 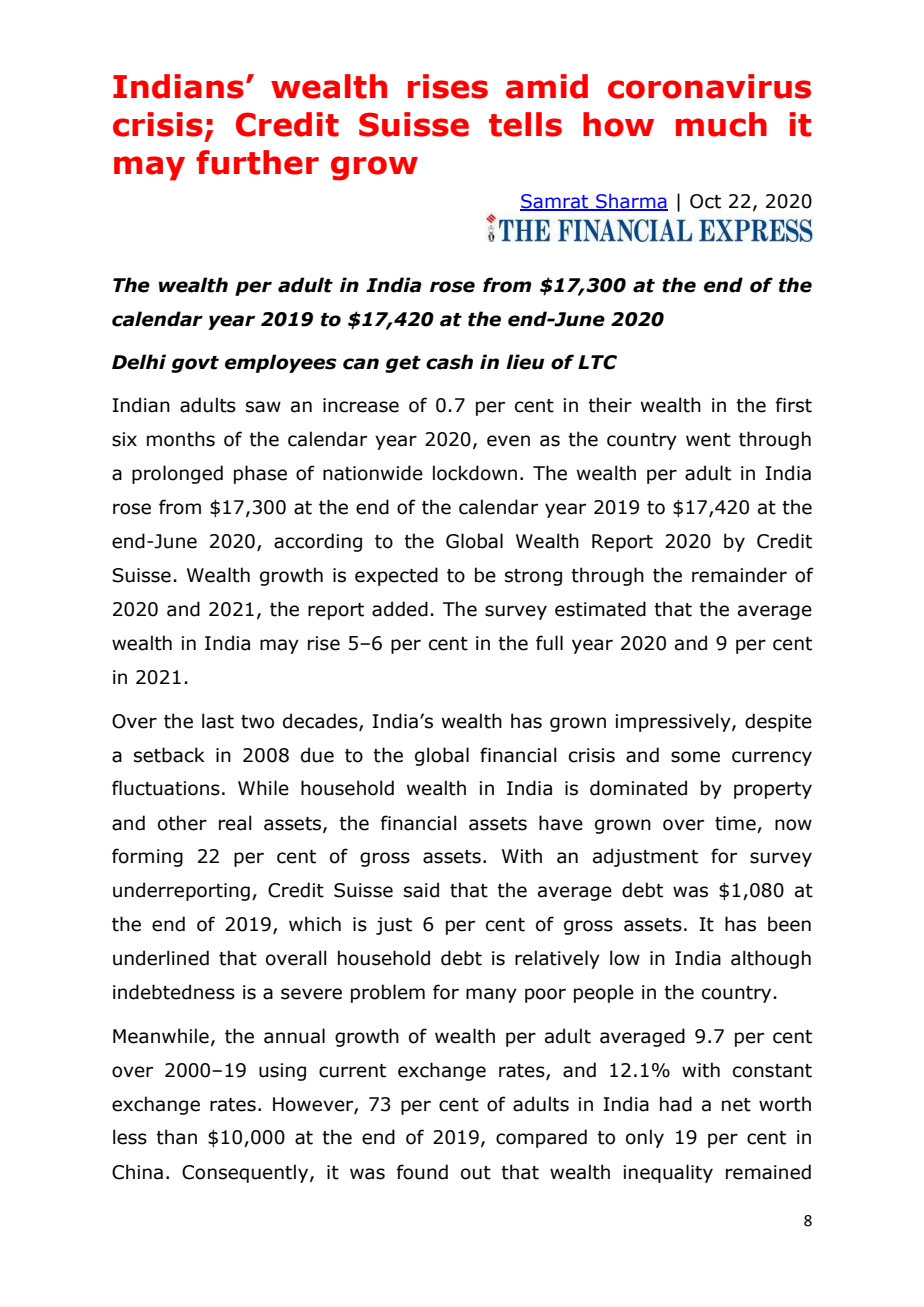 What do you see at coordinates (735, 823) in the document?
I see `time` at bounding box center [735, 823].
